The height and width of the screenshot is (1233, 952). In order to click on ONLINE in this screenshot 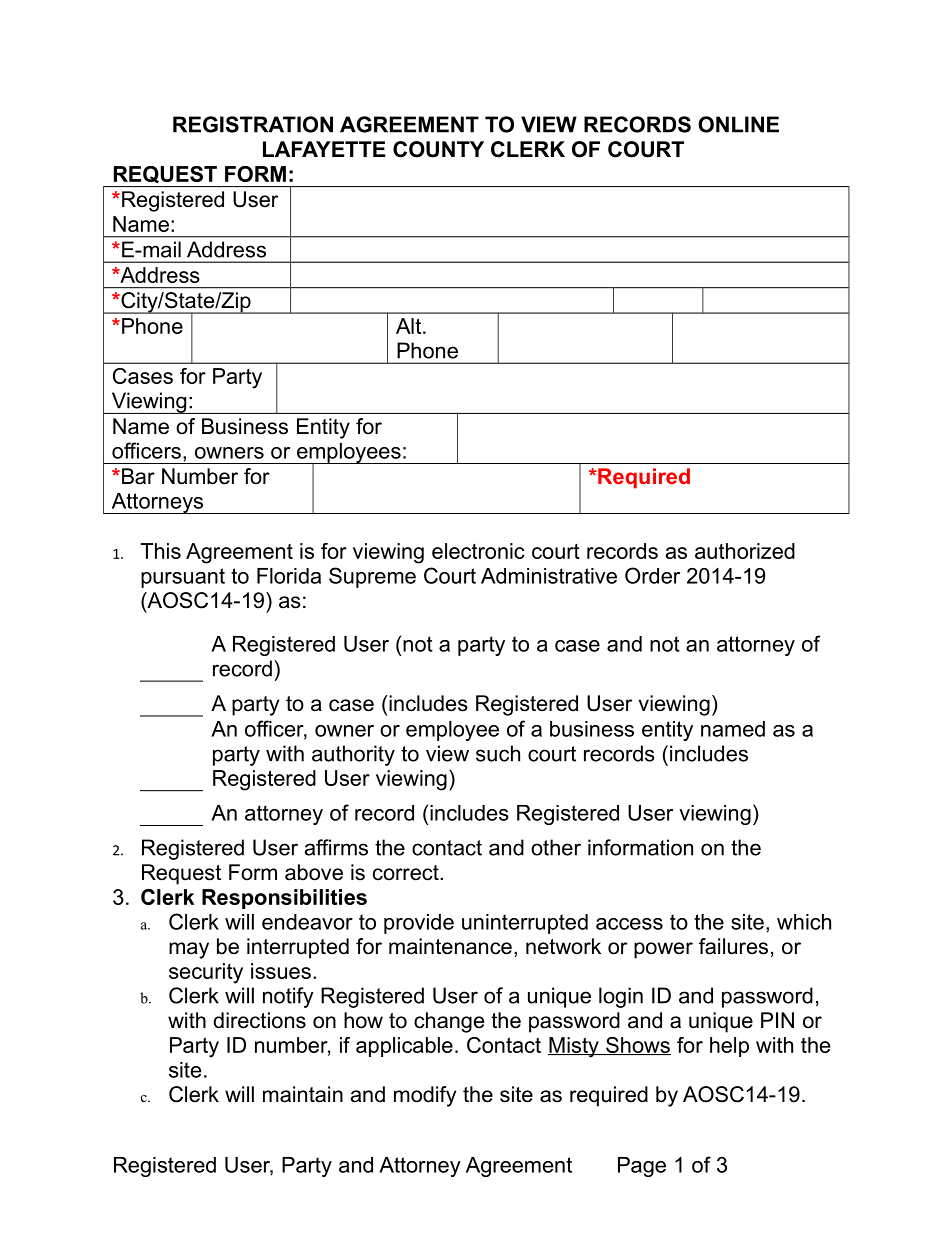, I will do `click(738, 124)`.
